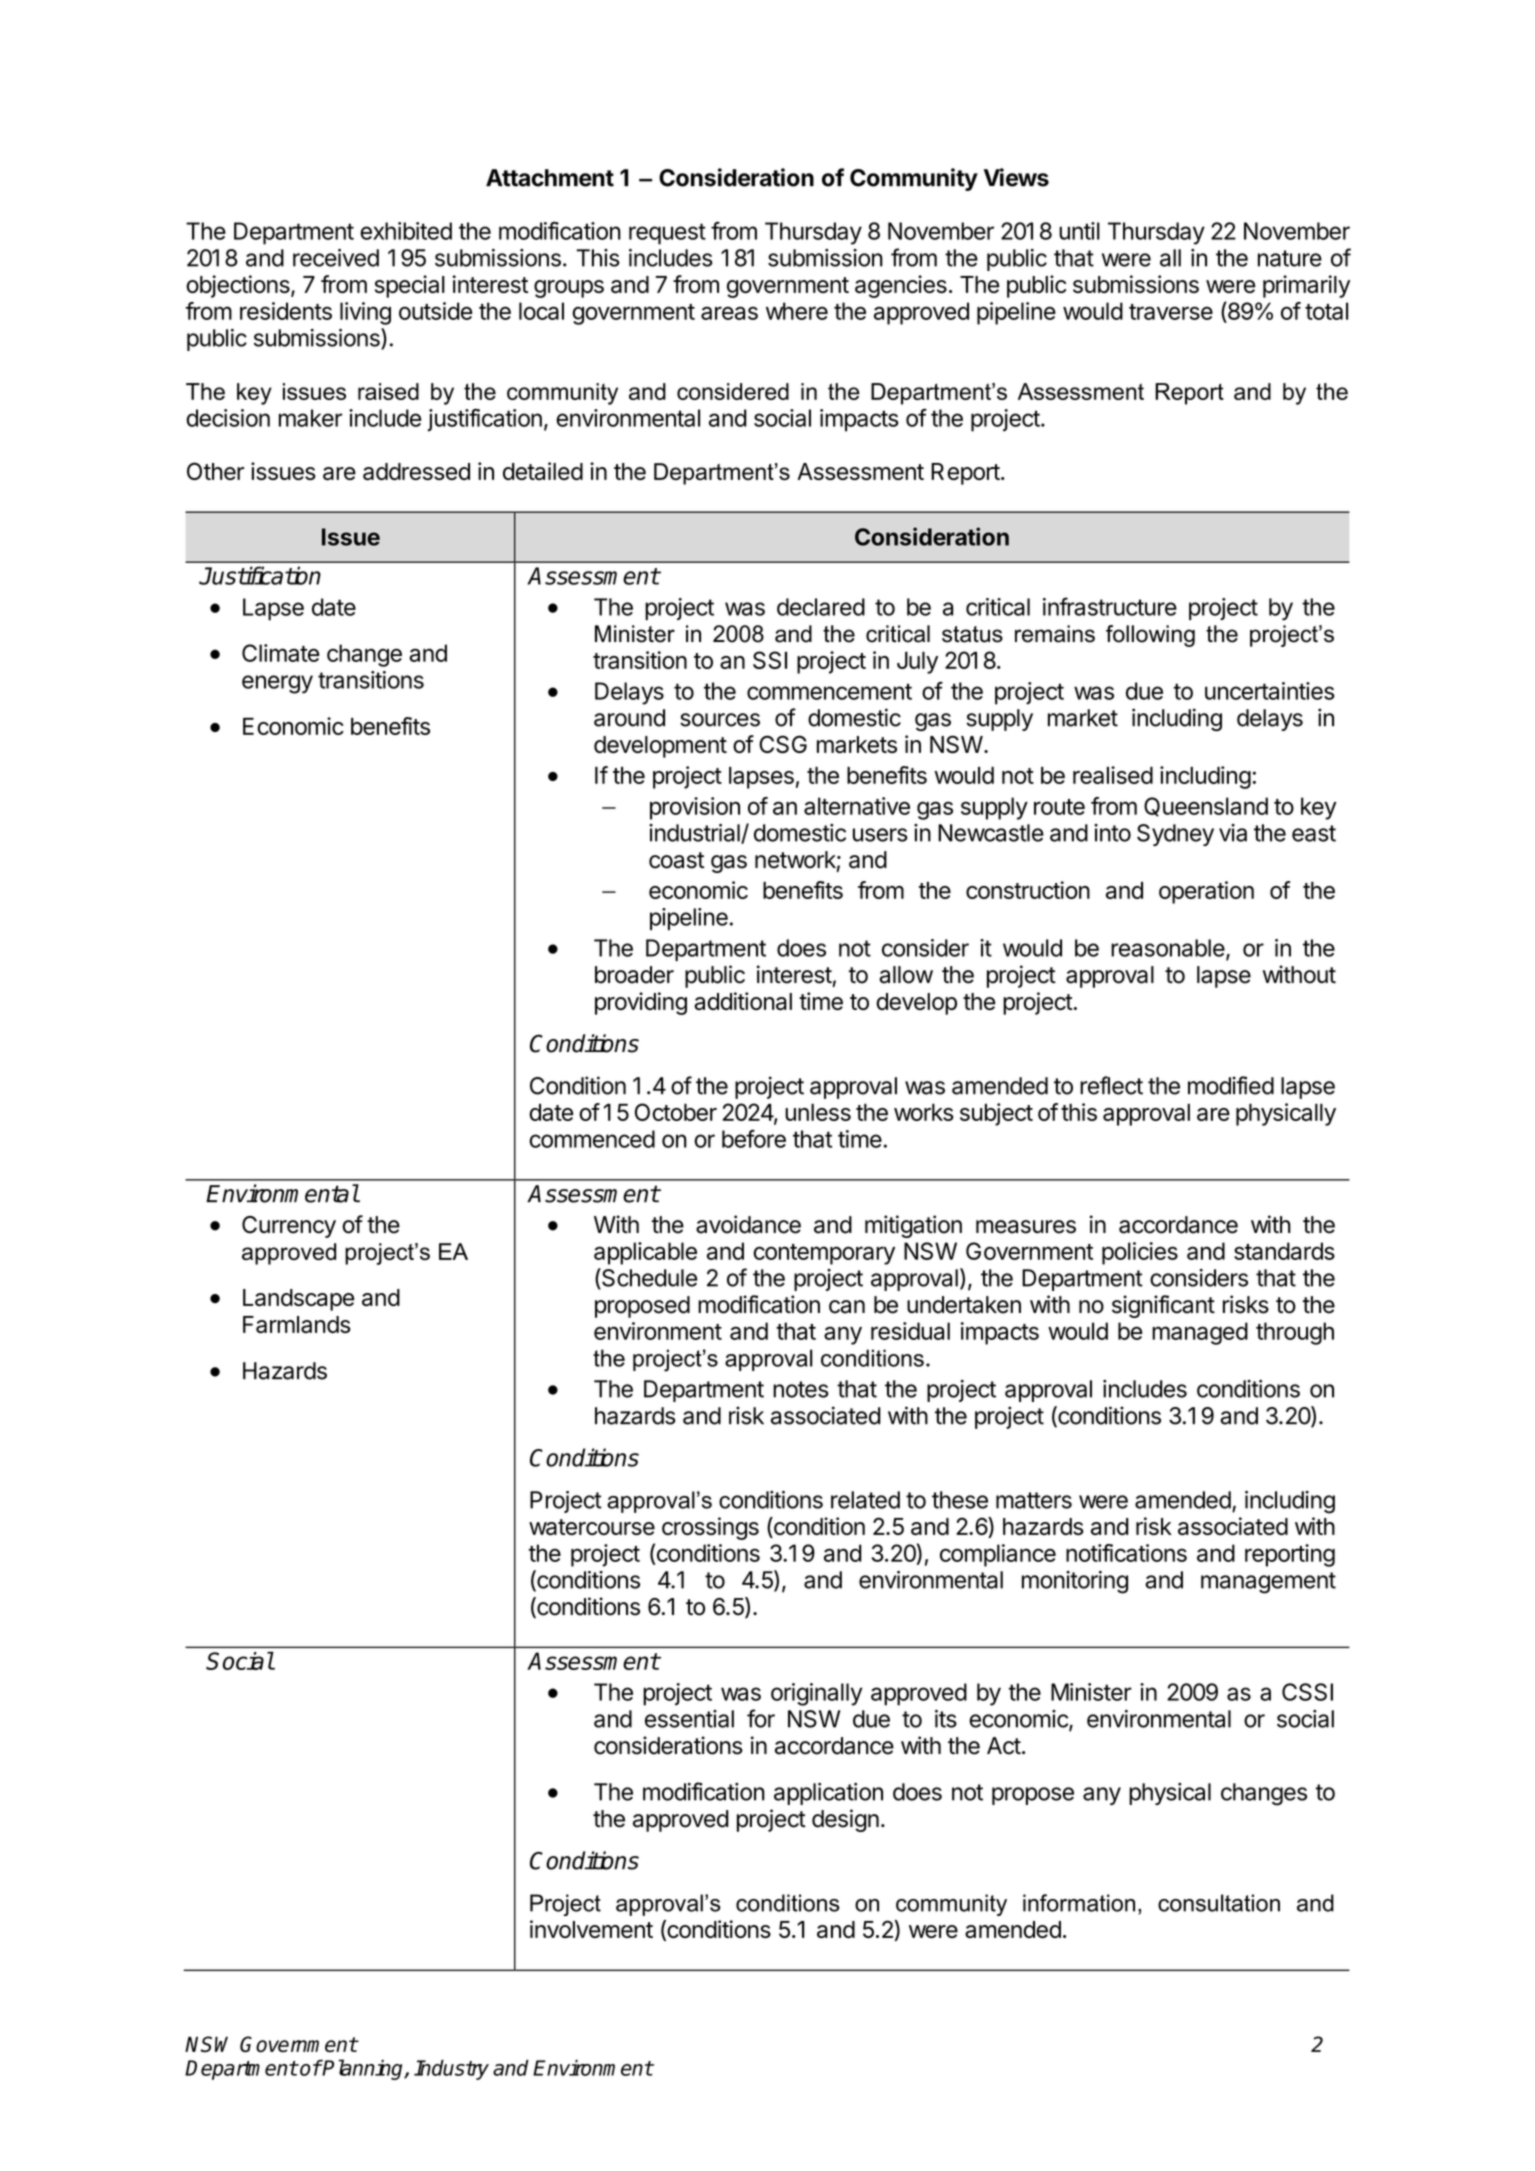  Describe the element at coordinates (754, 1139) in the screenshot. I see `before` at that location.
